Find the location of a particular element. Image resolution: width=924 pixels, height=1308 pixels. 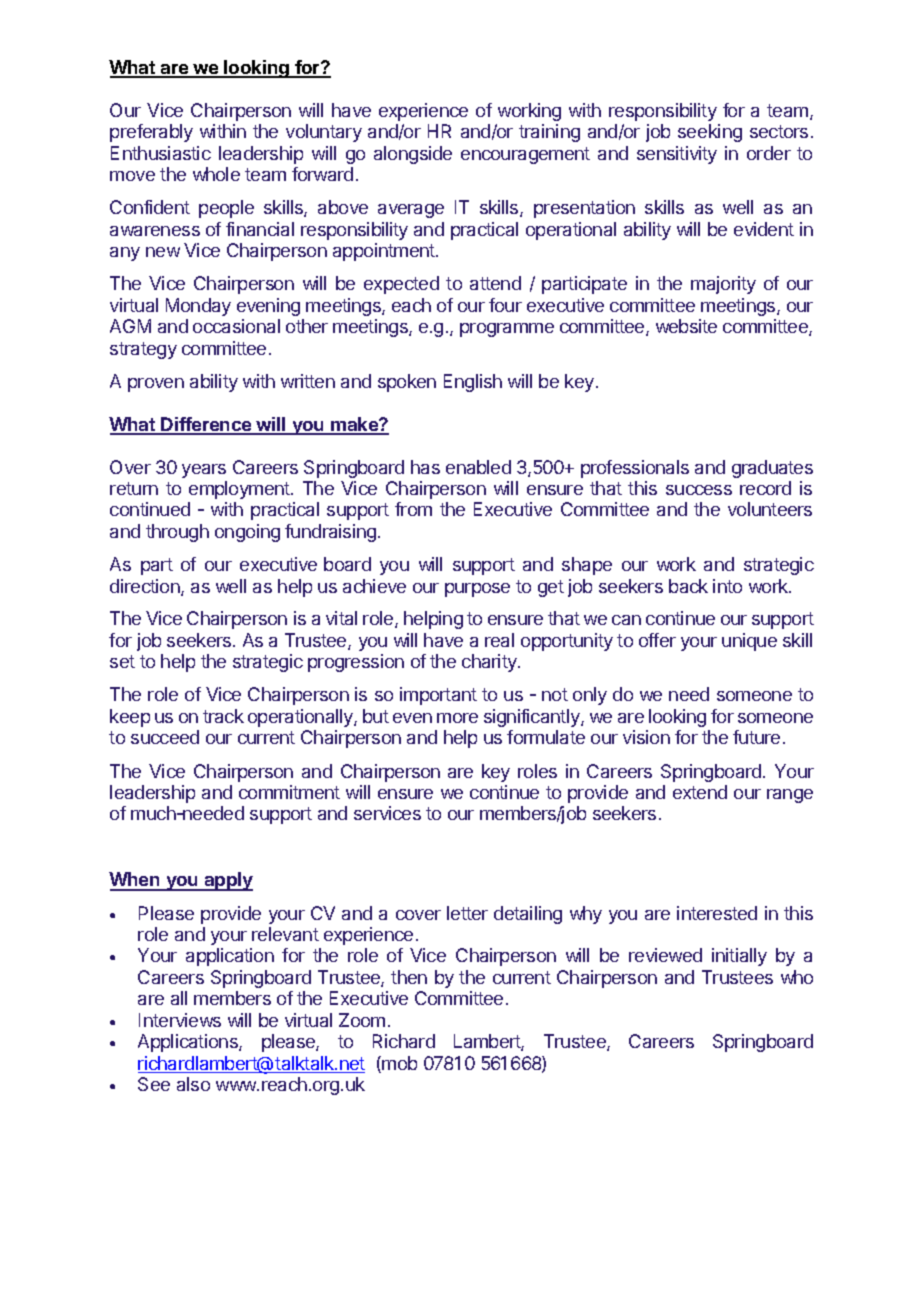

extend is located at coordinates (700, 792).
